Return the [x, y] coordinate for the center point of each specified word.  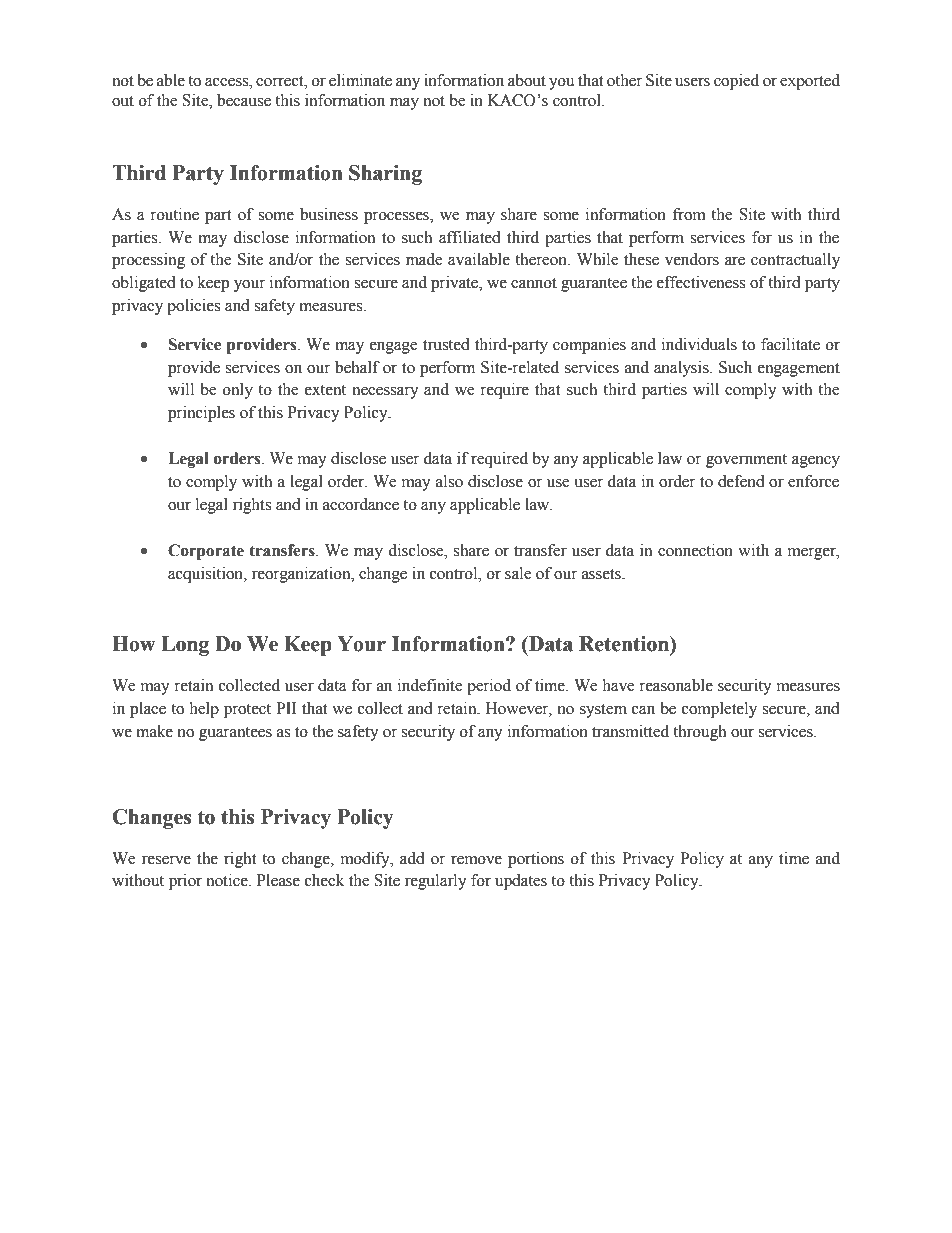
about [527, 80]
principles [201, 414]
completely [719, 710]
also [449, 481]
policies [193, 307]
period [489, 687]
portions [536, 860]
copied [736, 82]
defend [741, 481]
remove [476, 860]
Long [185, 646]
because [244, 100]
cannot [534, 283]
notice [228, 880]
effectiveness [701, 282]
